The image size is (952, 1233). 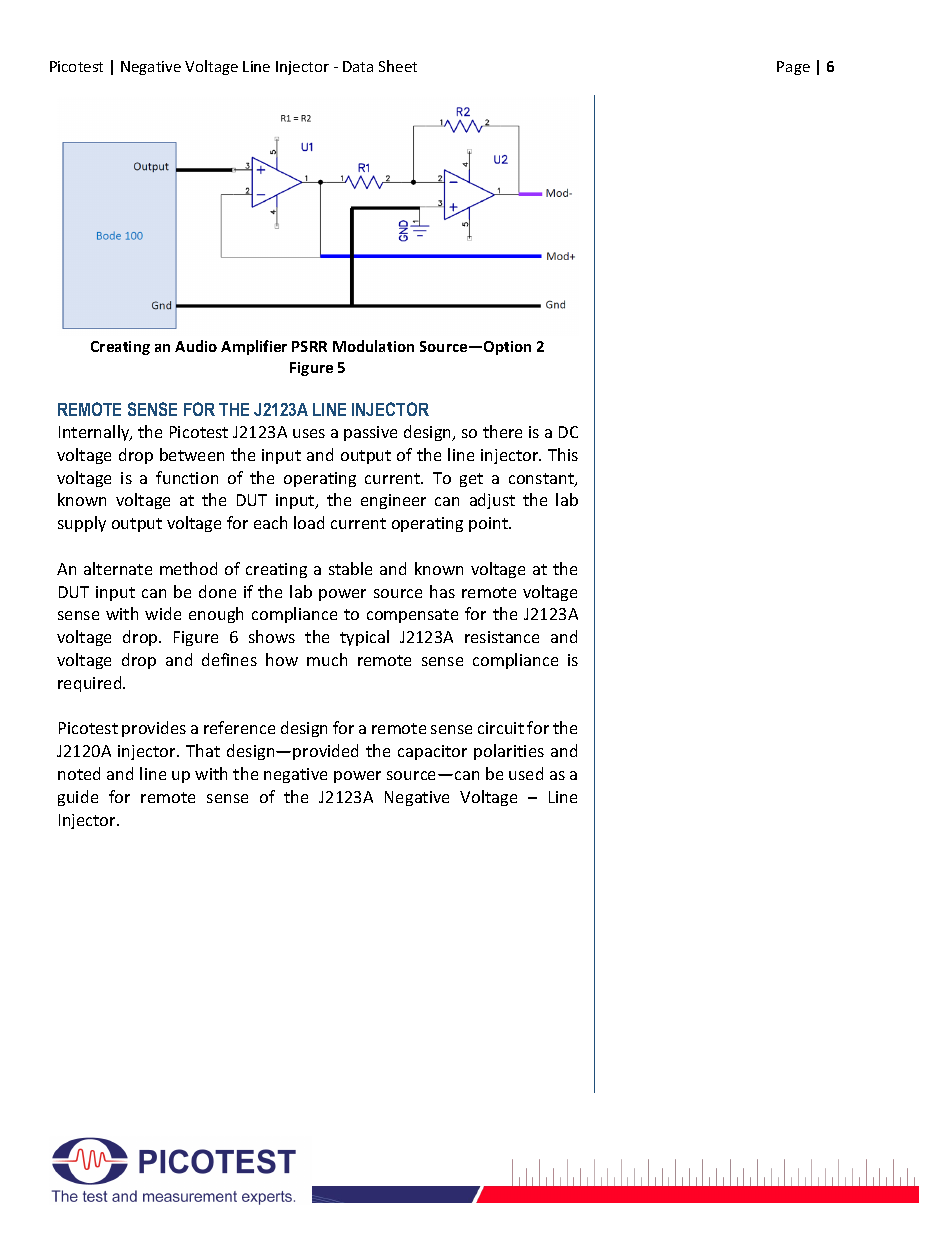 I want to click on Sheet, so click(x=398, y=66).
